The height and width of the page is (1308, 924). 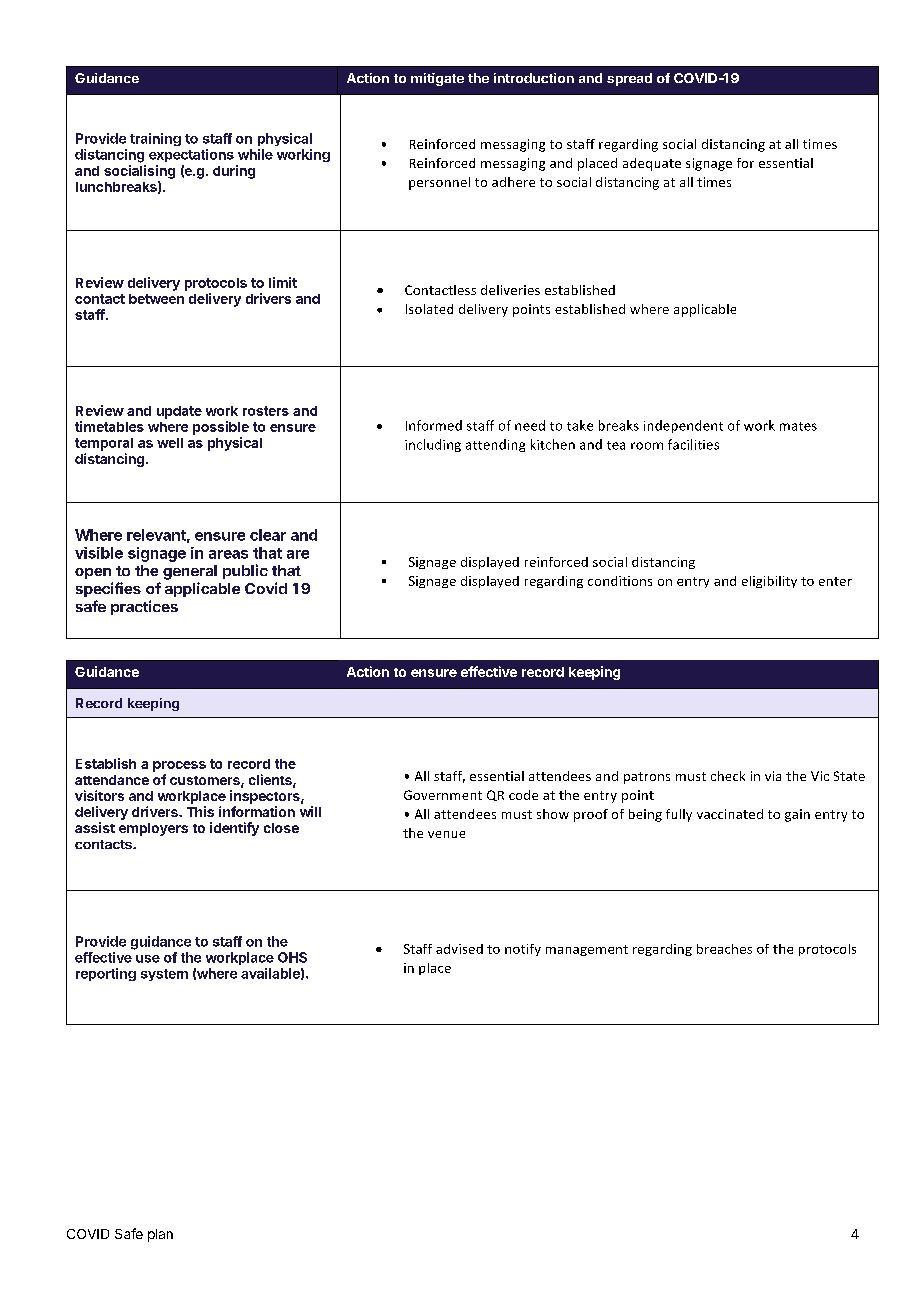 What do you see at coordinates (652, 164) in the page?
I see `adequate` at bounding box center [652, 164].
